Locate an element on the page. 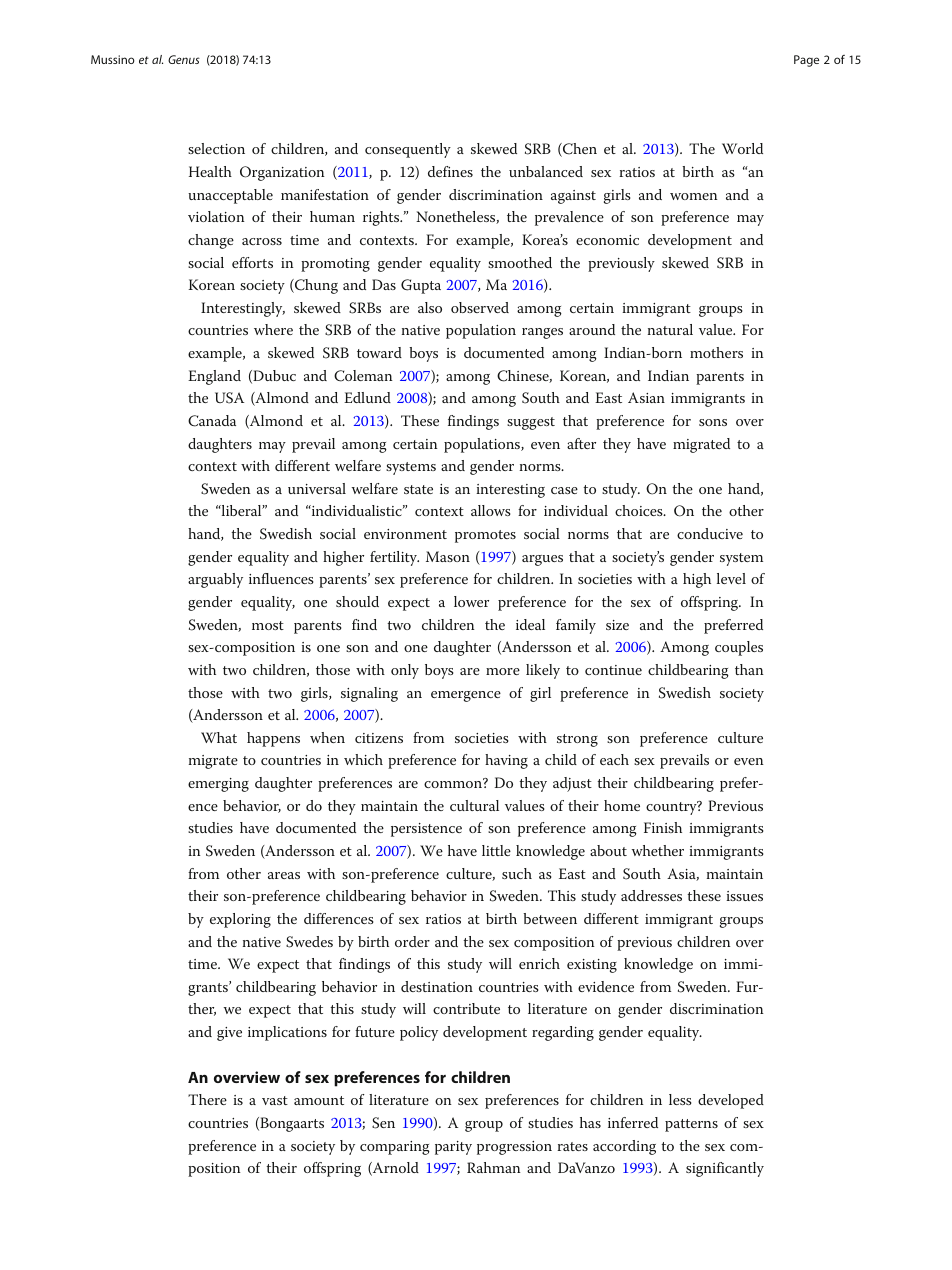 This image has height=1270, width=952. allows is located at coordinates (491, 510).
